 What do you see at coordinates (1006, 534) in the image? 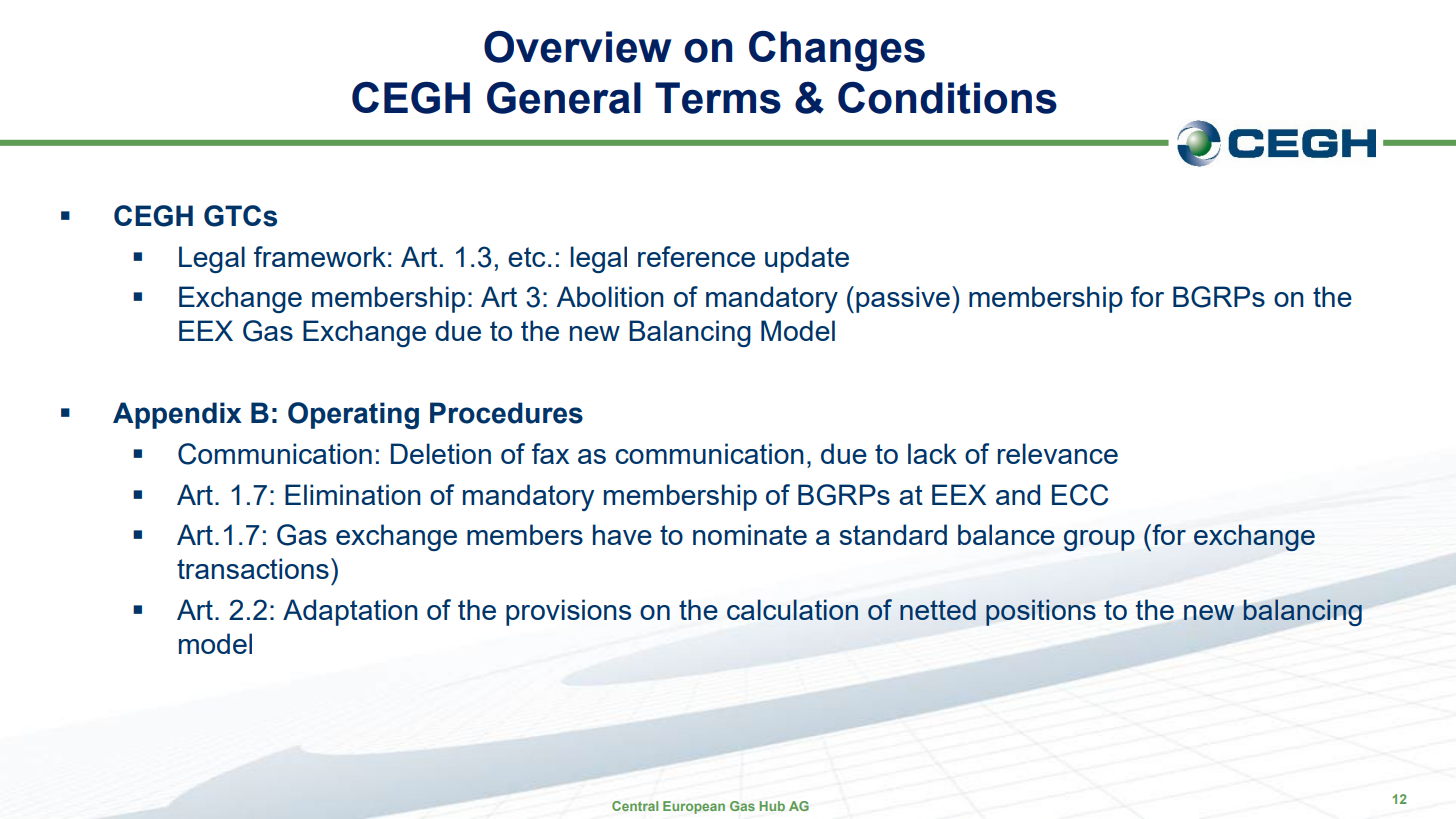
I see `balance` at bounding box center [1006, 534].
